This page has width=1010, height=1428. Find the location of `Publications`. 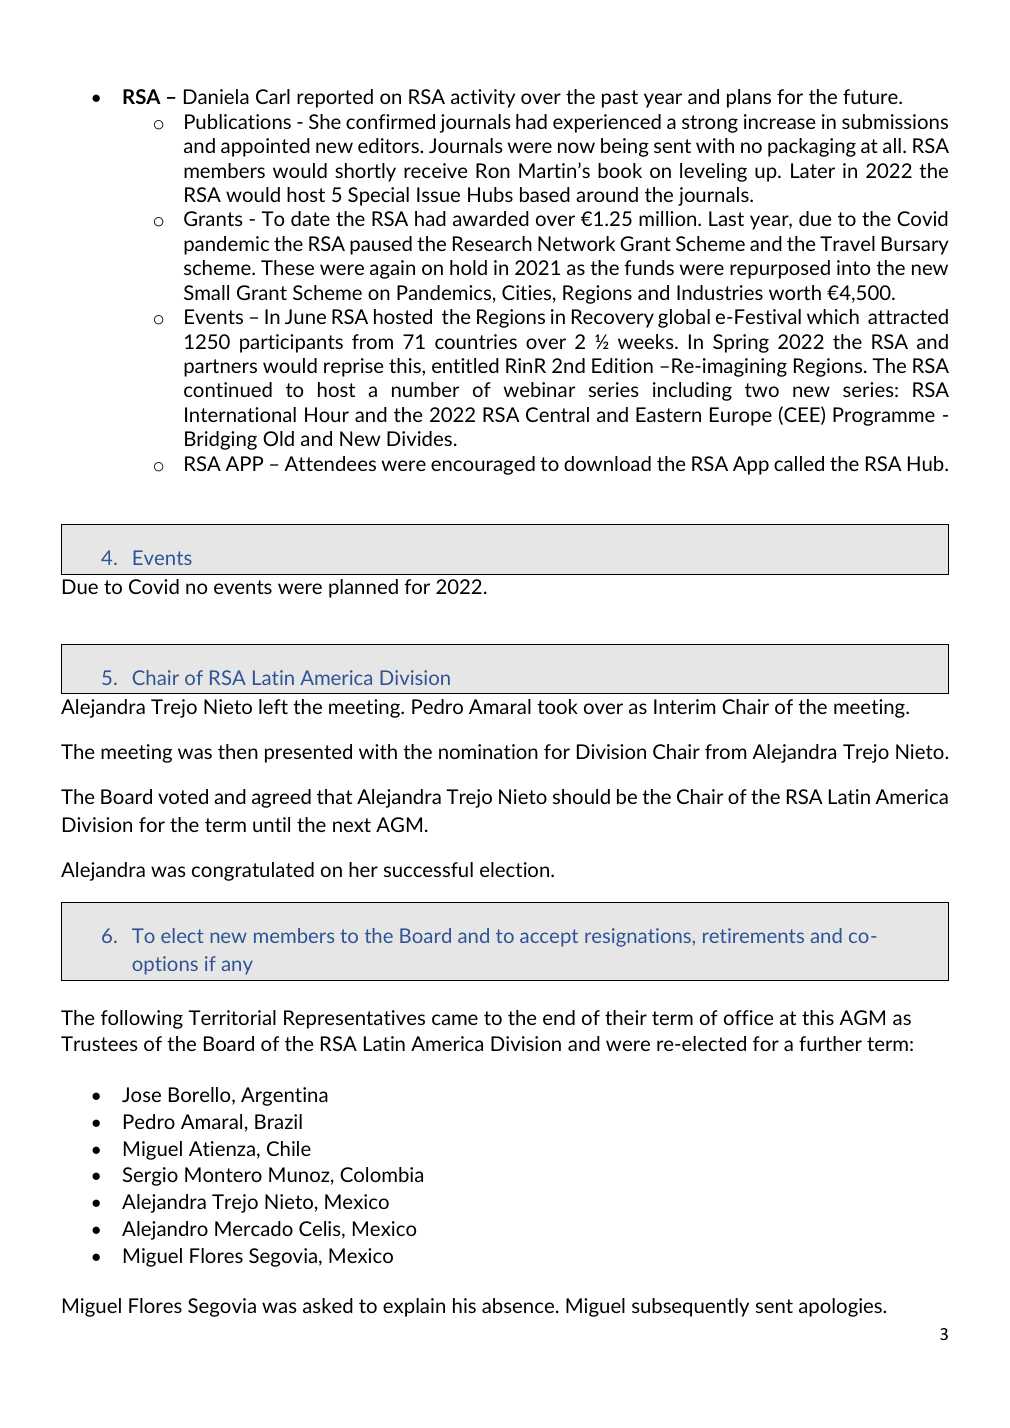

Publications is located at coordinates (238, 121).
